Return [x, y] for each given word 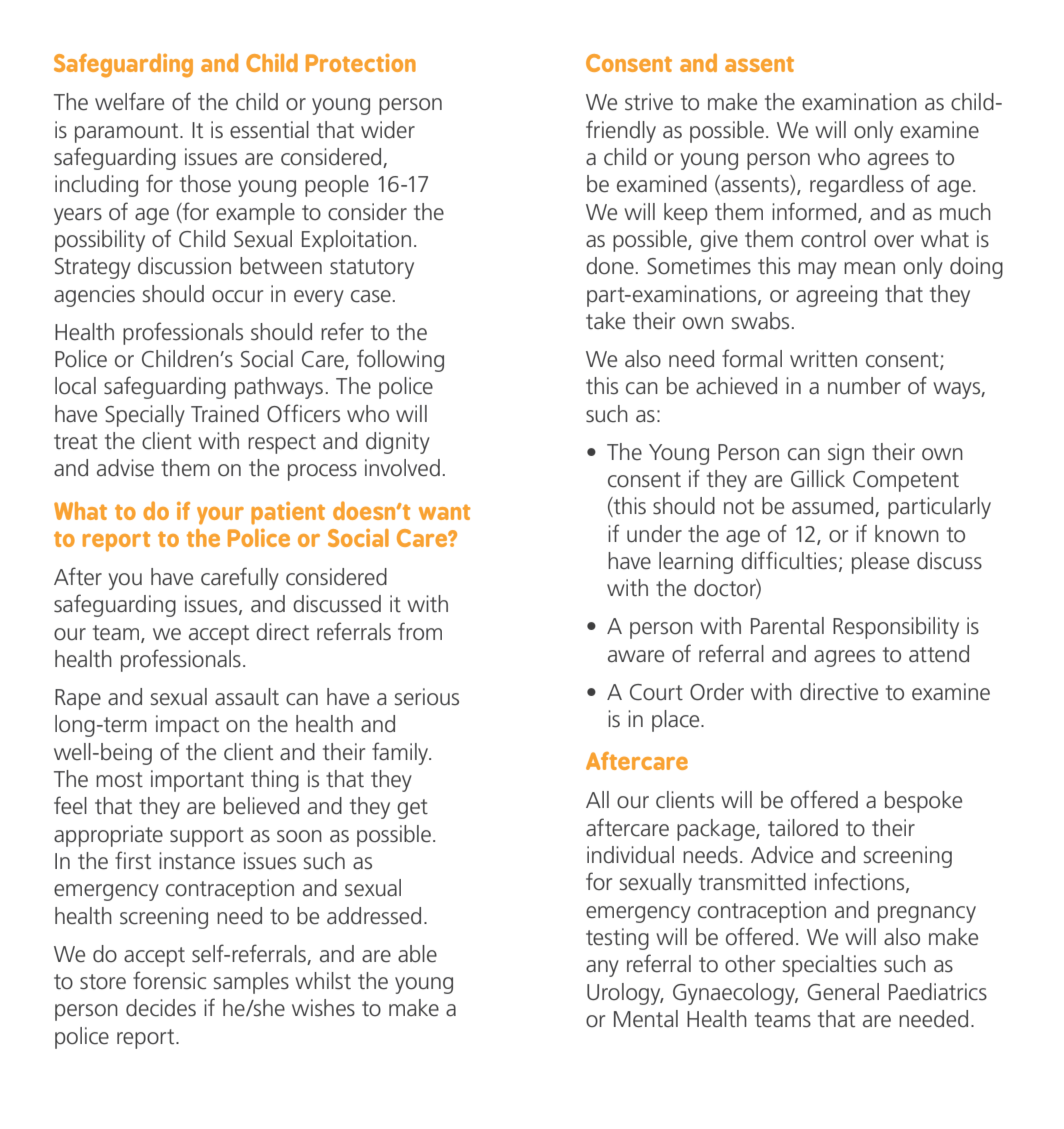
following [400, 360]
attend [939, 654]
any [602, 968]
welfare [129, 101]
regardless [857, 186]
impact [187, 726]
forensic [169, 980]
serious [427, 697]
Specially [145, 416]
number [864, 386]
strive [649, 102]
